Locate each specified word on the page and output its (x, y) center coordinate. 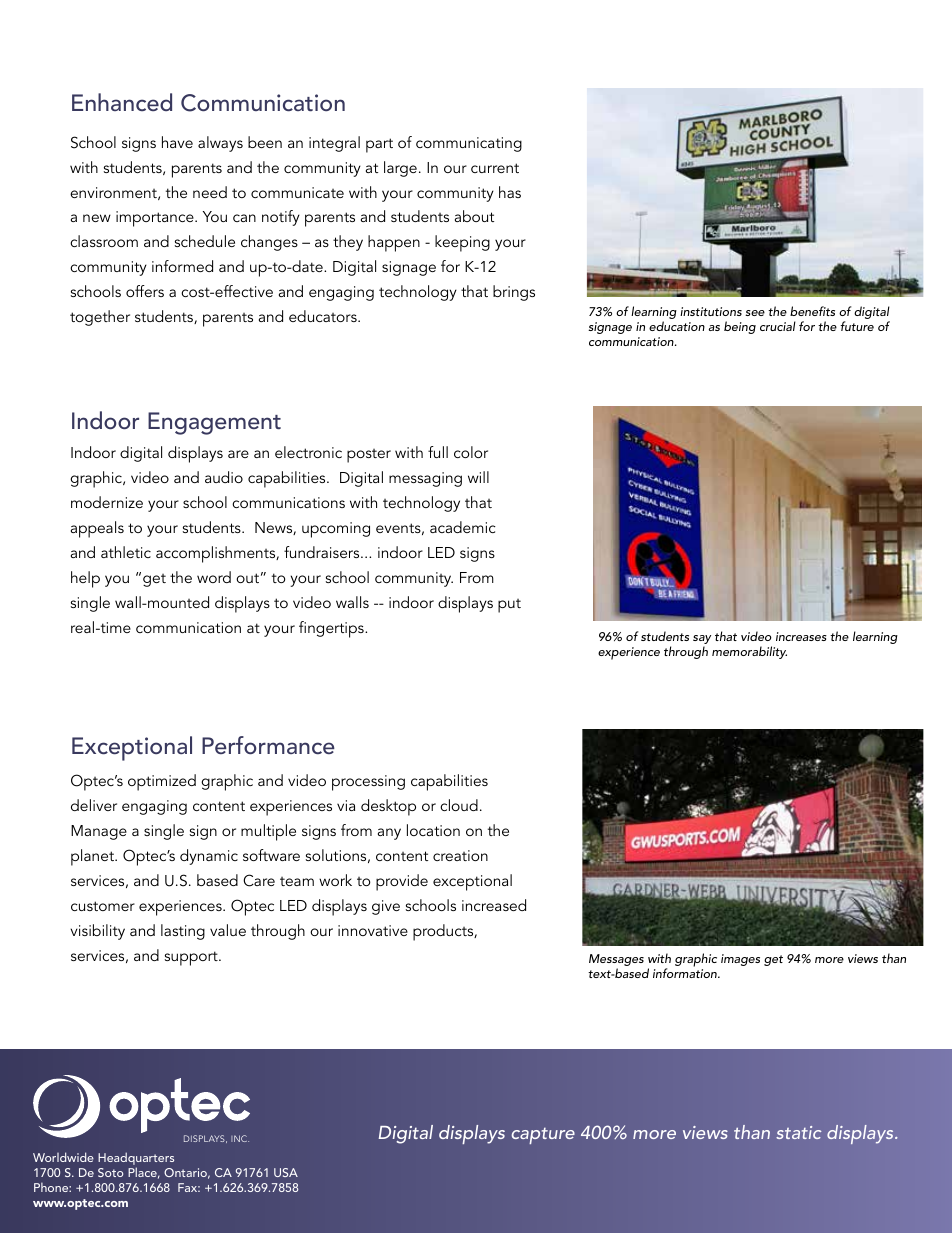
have (177, 142)
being (740, 327)
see (755, 313)
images (740, 960)
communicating (469, 144)
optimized (162, 782)
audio (224, 477)
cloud (459, 805)
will (478, 477)
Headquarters (136, 1158)
